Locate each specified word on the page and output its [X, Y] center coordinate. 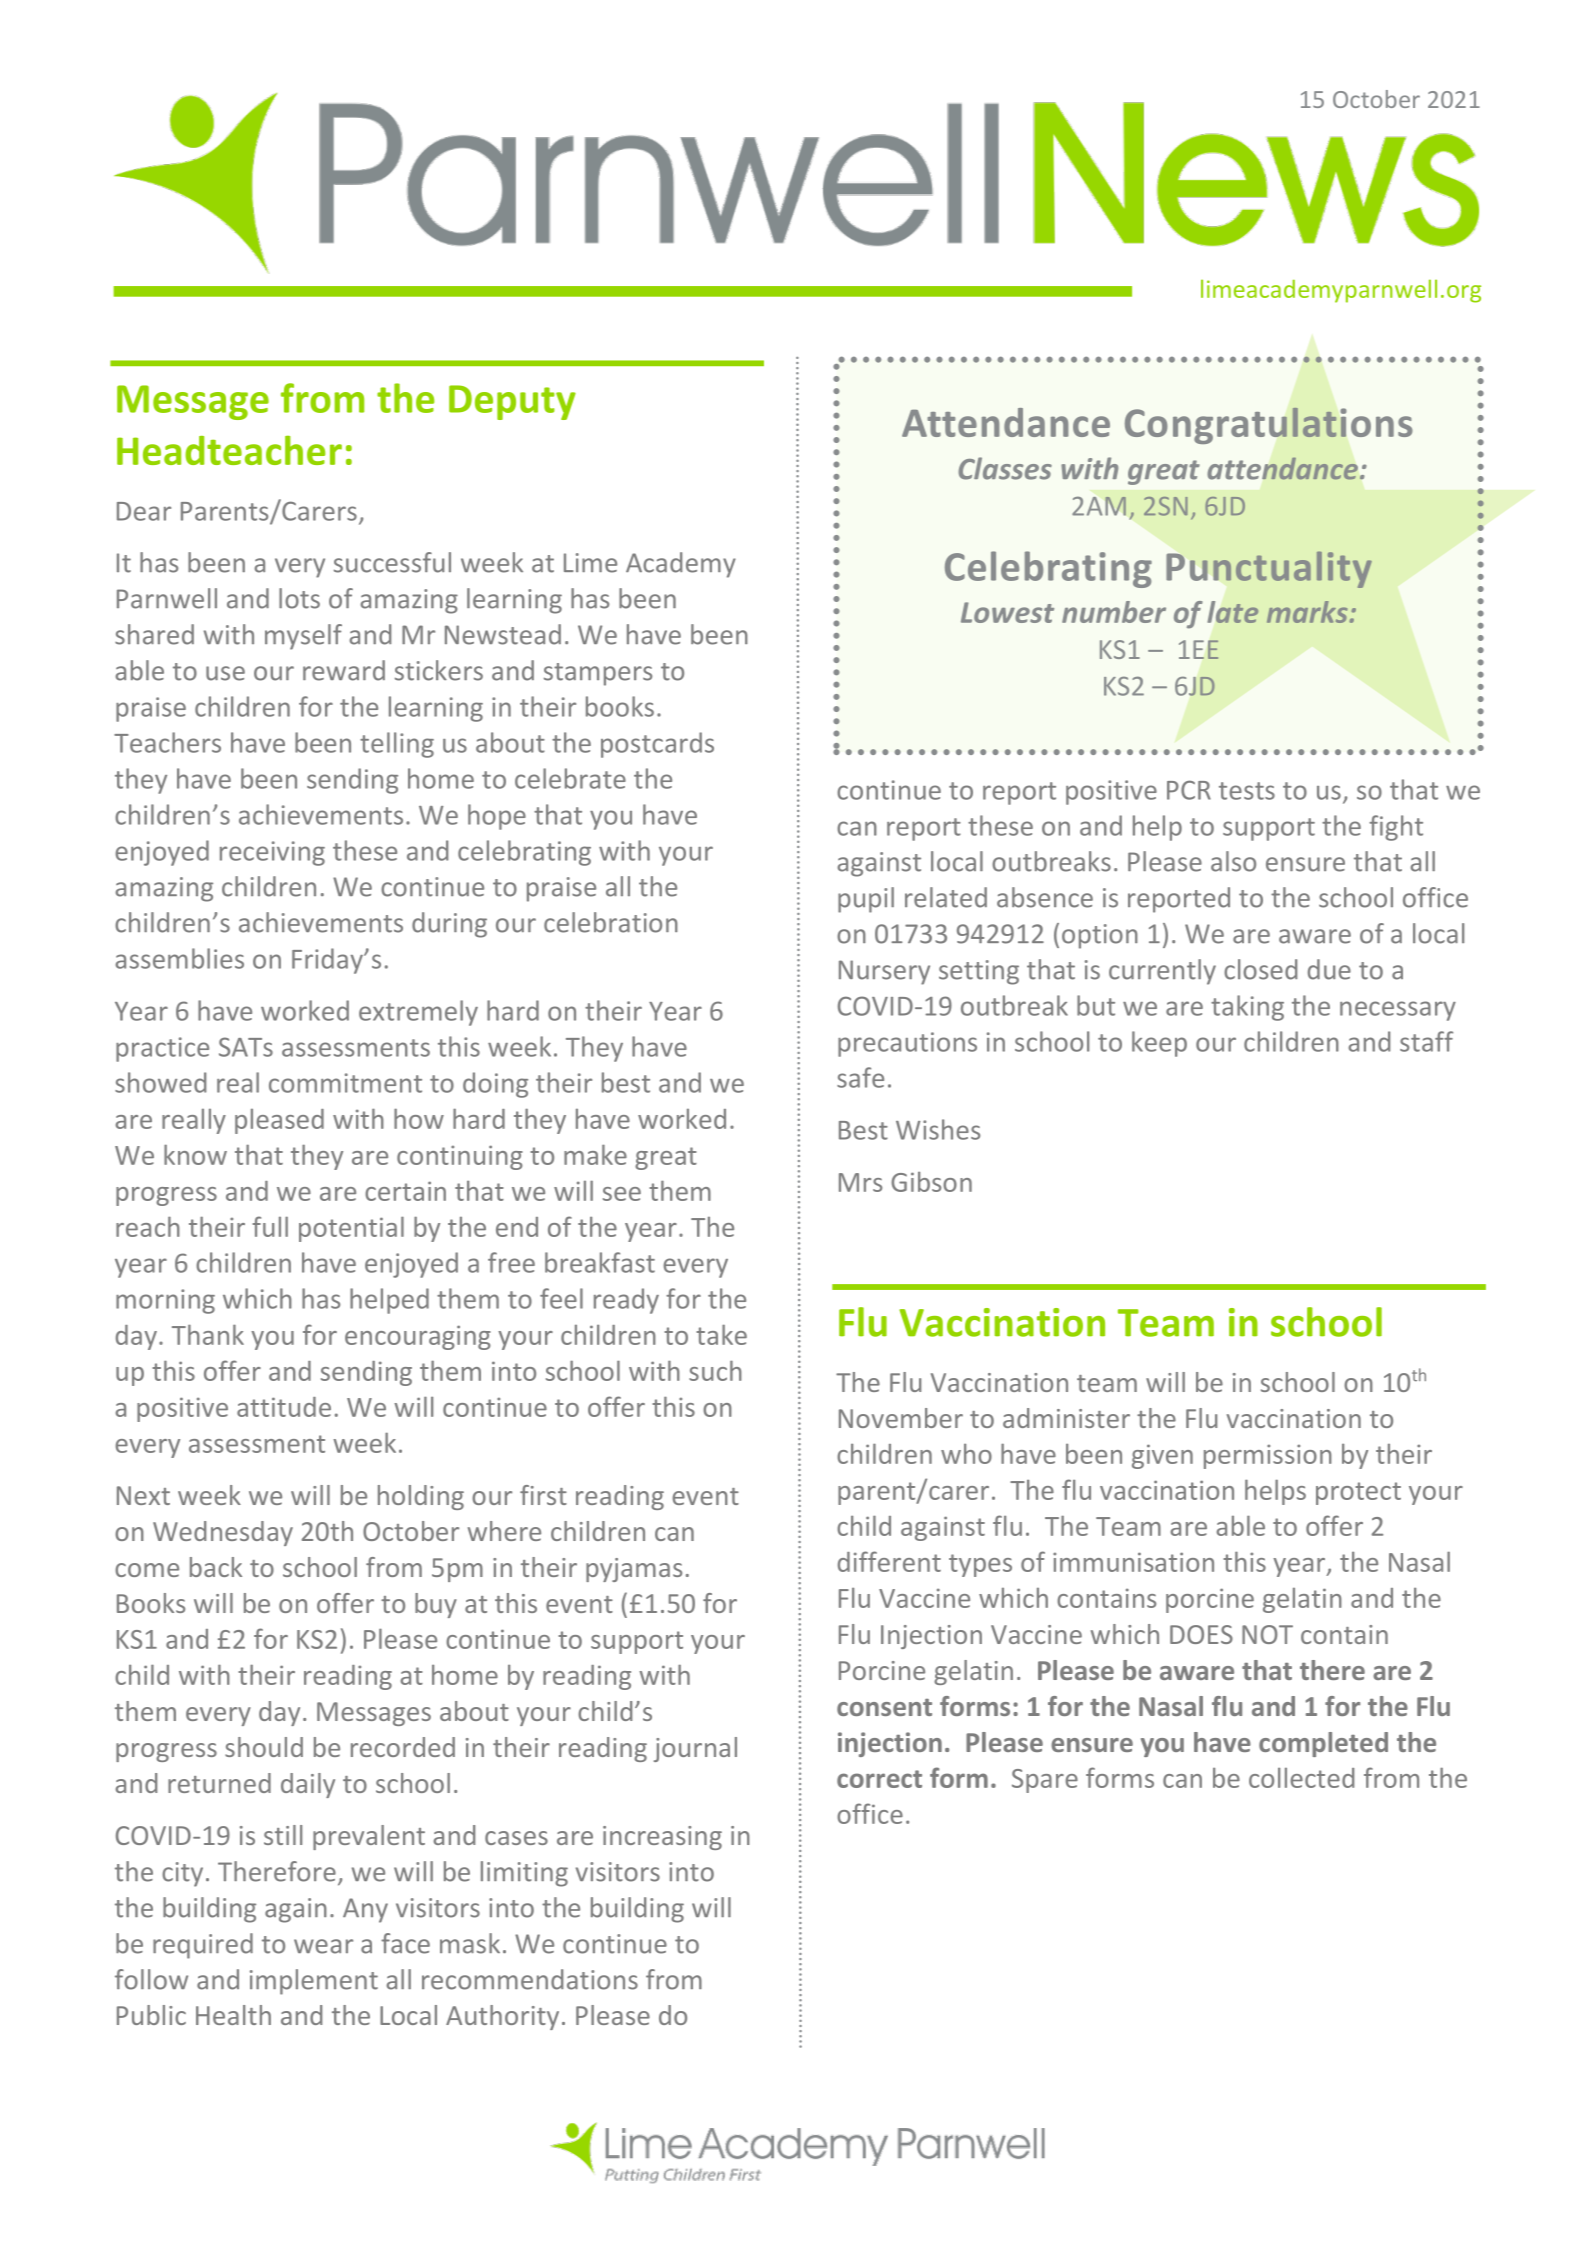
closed [1260, 969]
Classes [1005, 468]
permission [1268, 1456]
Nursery [884, 972]
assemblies [179, 958]
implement [314, 1982]
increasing [662, 1838]
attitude [284, 1407]
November [901, 1418]
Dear [144, 511]
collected [1301, 1778]
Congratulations [1269, 425]
